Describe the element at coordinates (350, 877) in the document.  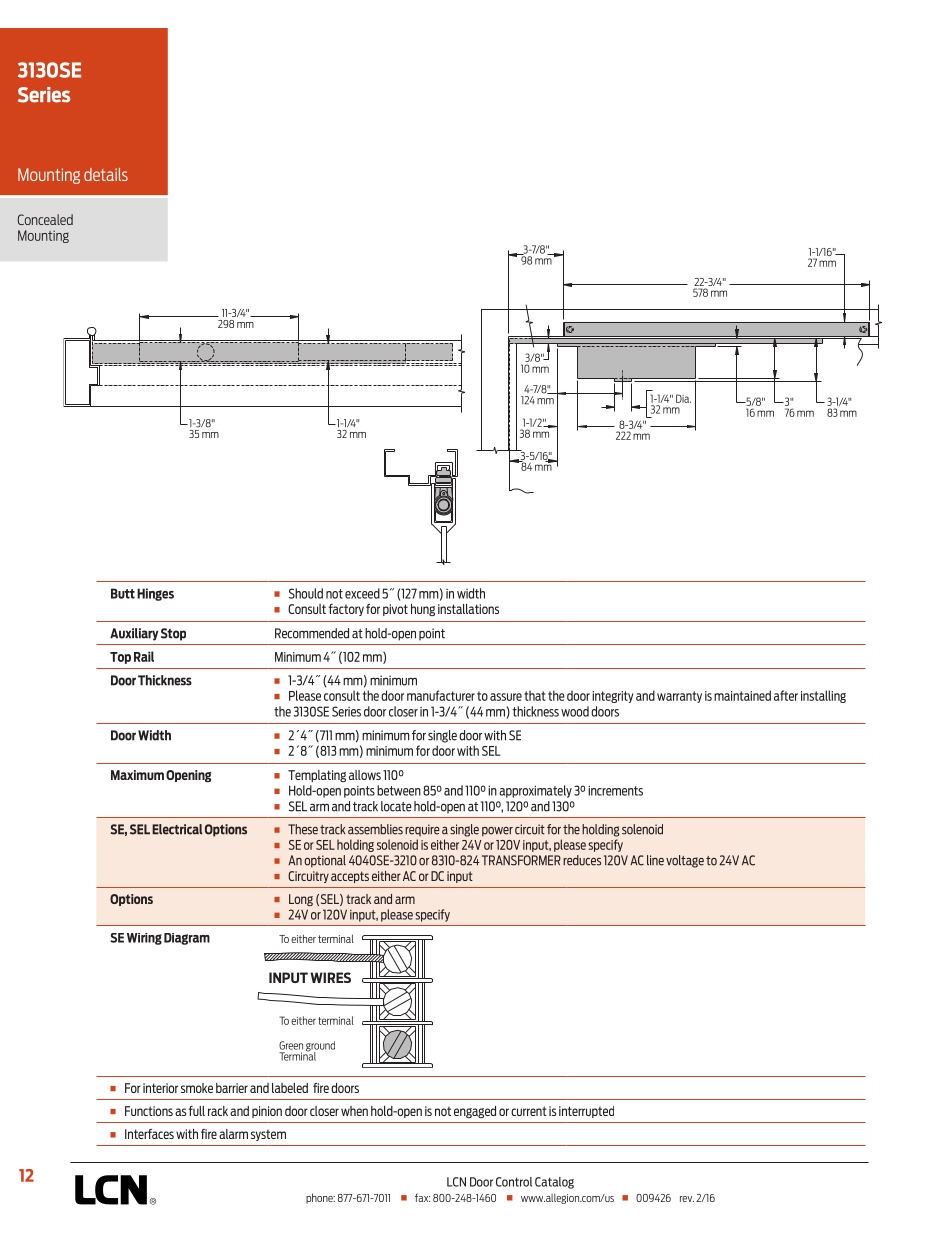
I see `accepts` at that location.
